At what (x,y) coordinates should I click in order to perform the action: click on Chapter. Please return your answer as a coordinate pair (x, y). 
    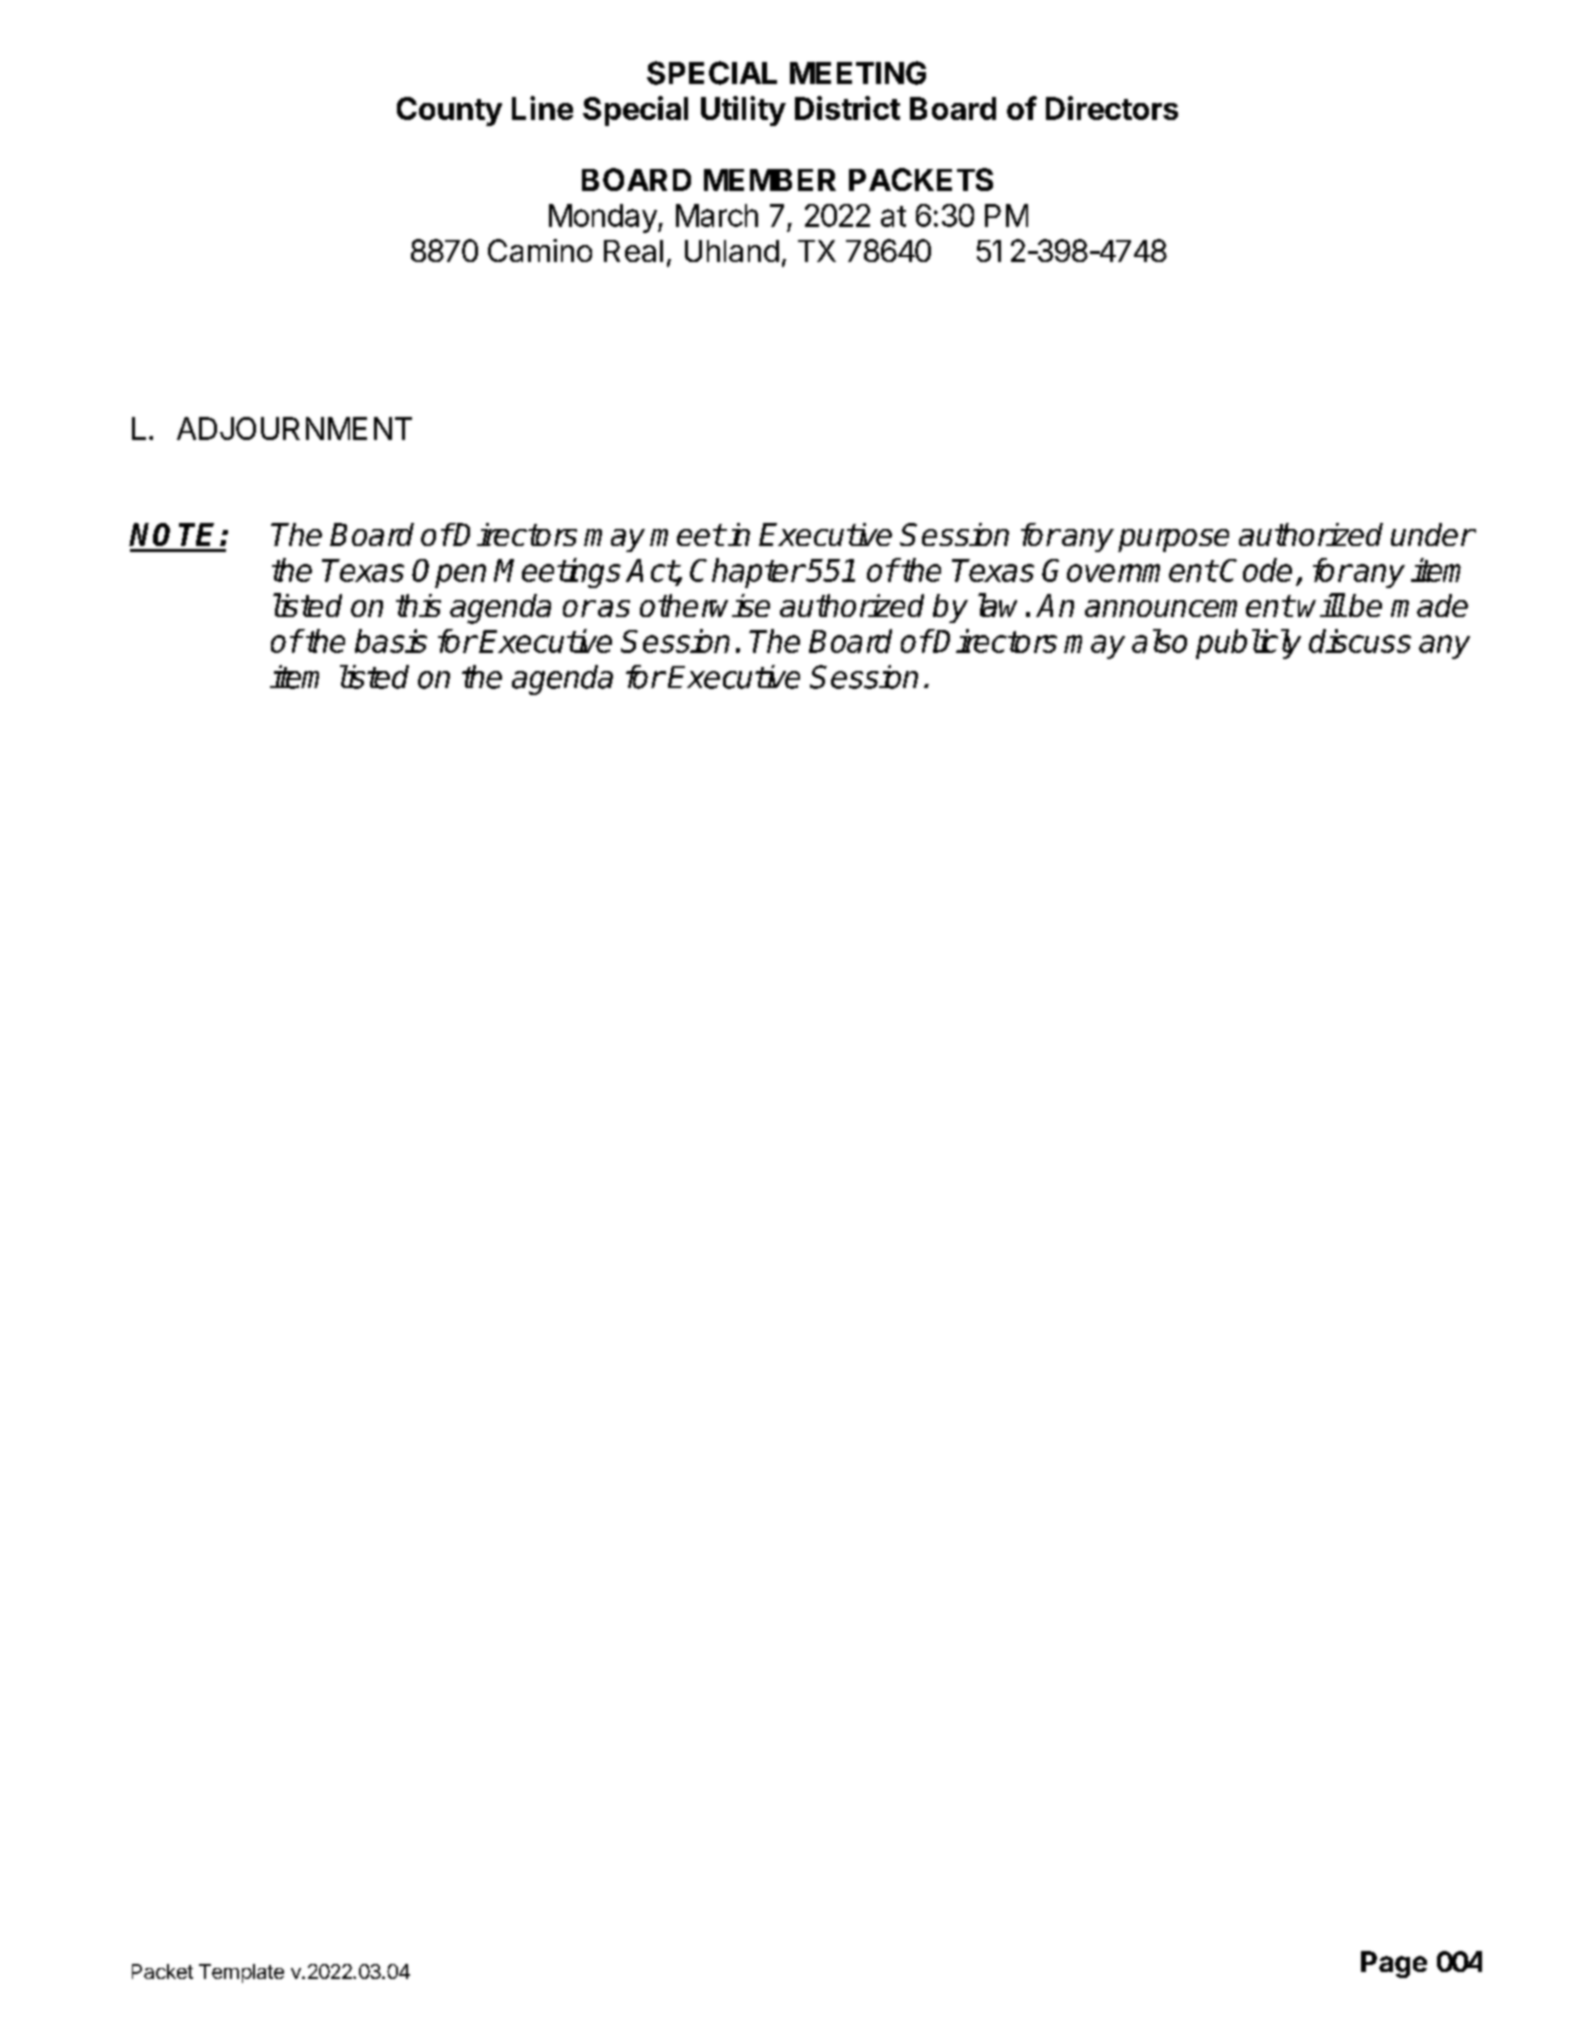
    Looking at the image, I should click on (747, 573).
